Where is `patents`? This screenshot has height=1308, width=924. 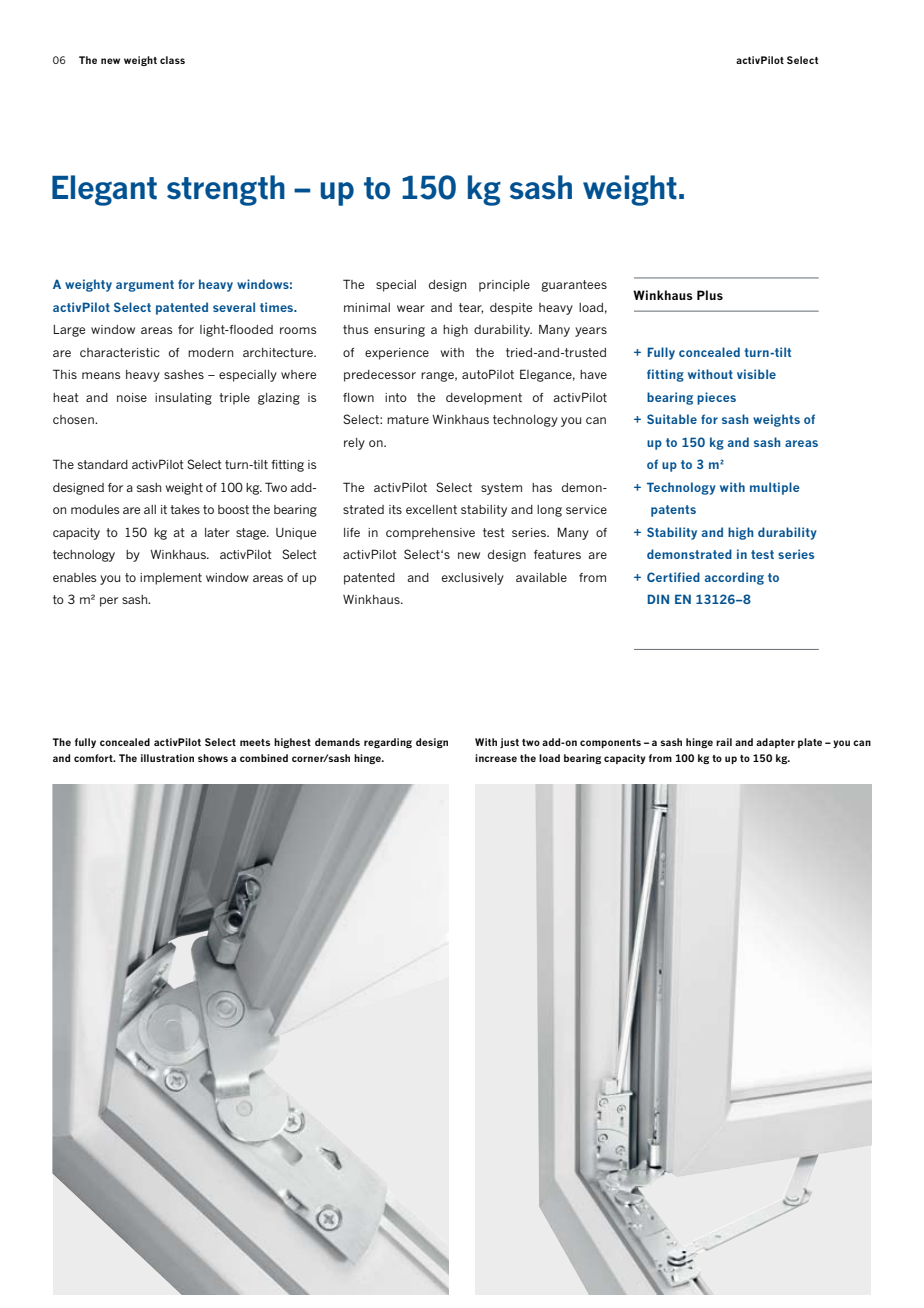 patents is located at coordinates (673, 511).
